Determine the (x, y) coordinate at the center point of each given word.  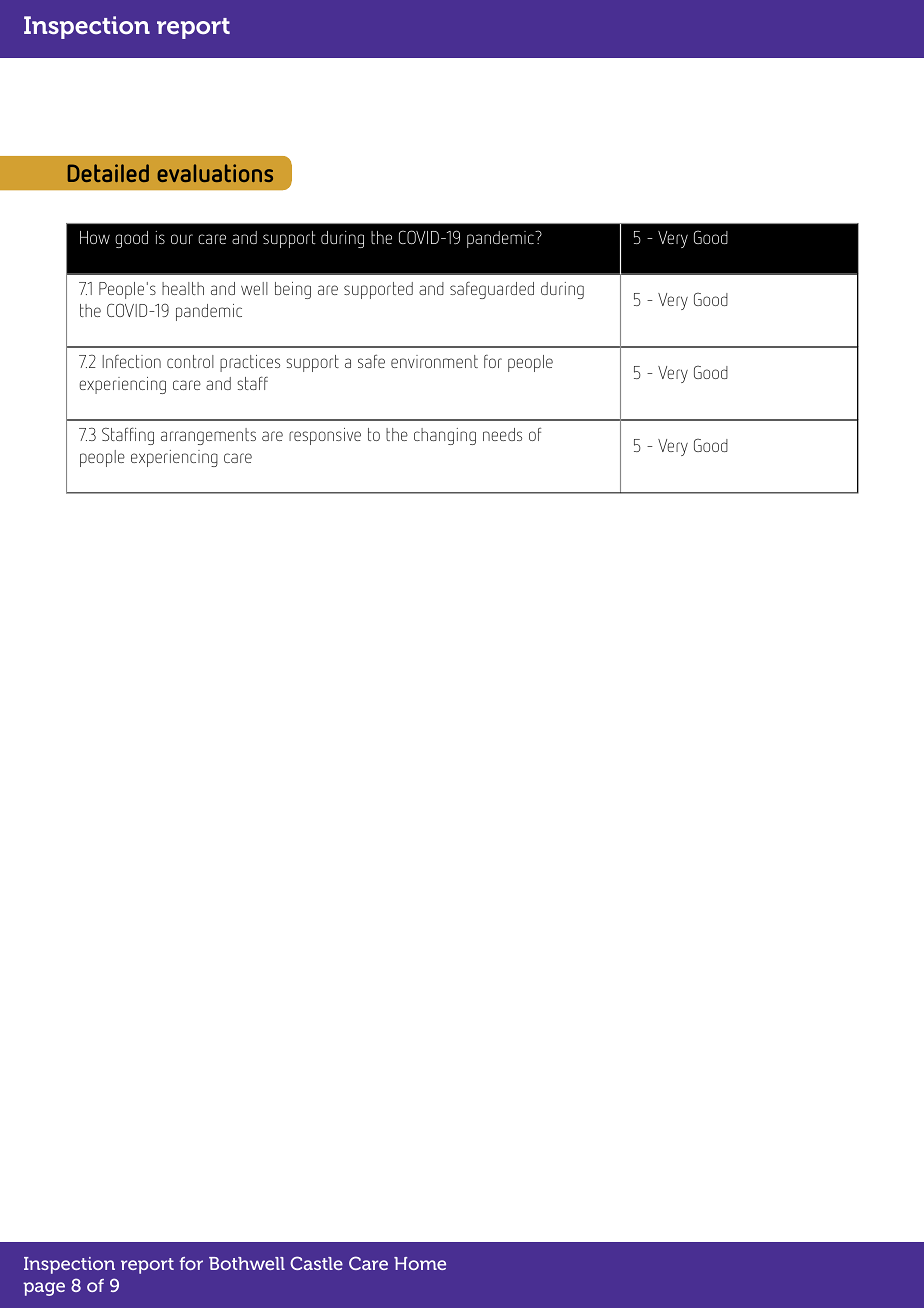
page (44, 1289)
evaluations (215, 173)
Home (420, 1263)
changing (445, 436)
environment (434, 361)
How (95, 237)
